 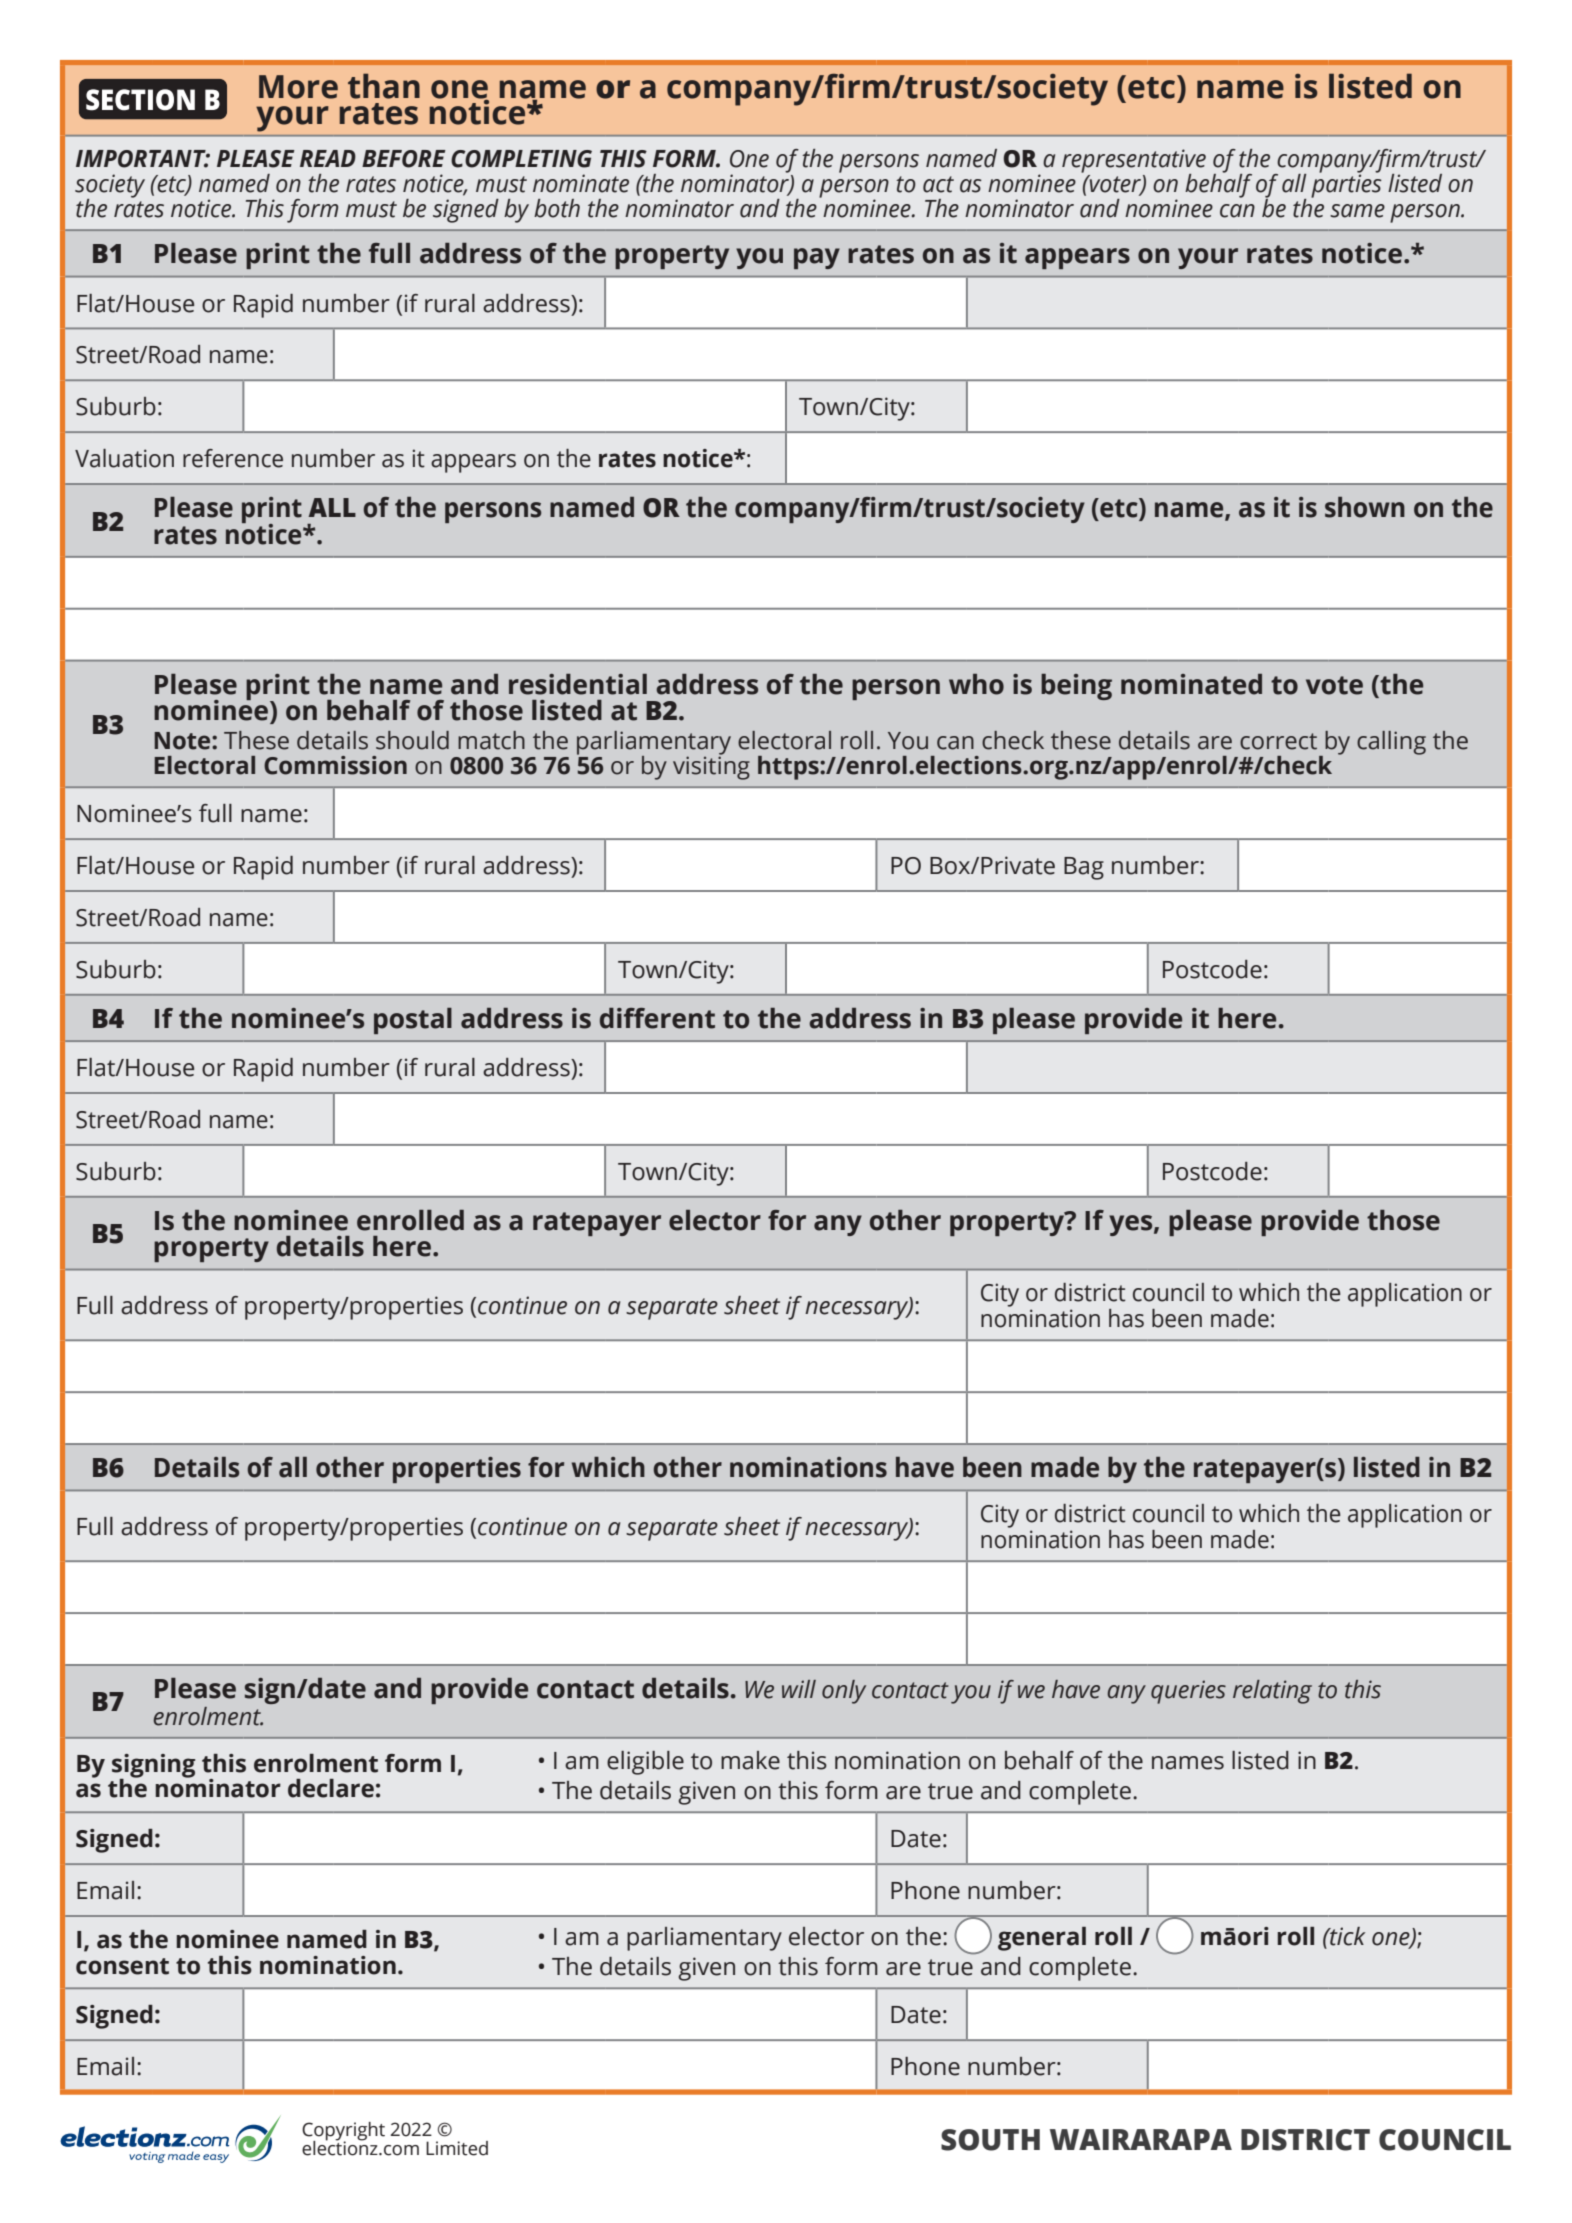 I want to click on Bag, so click(x=1084, y=868).
